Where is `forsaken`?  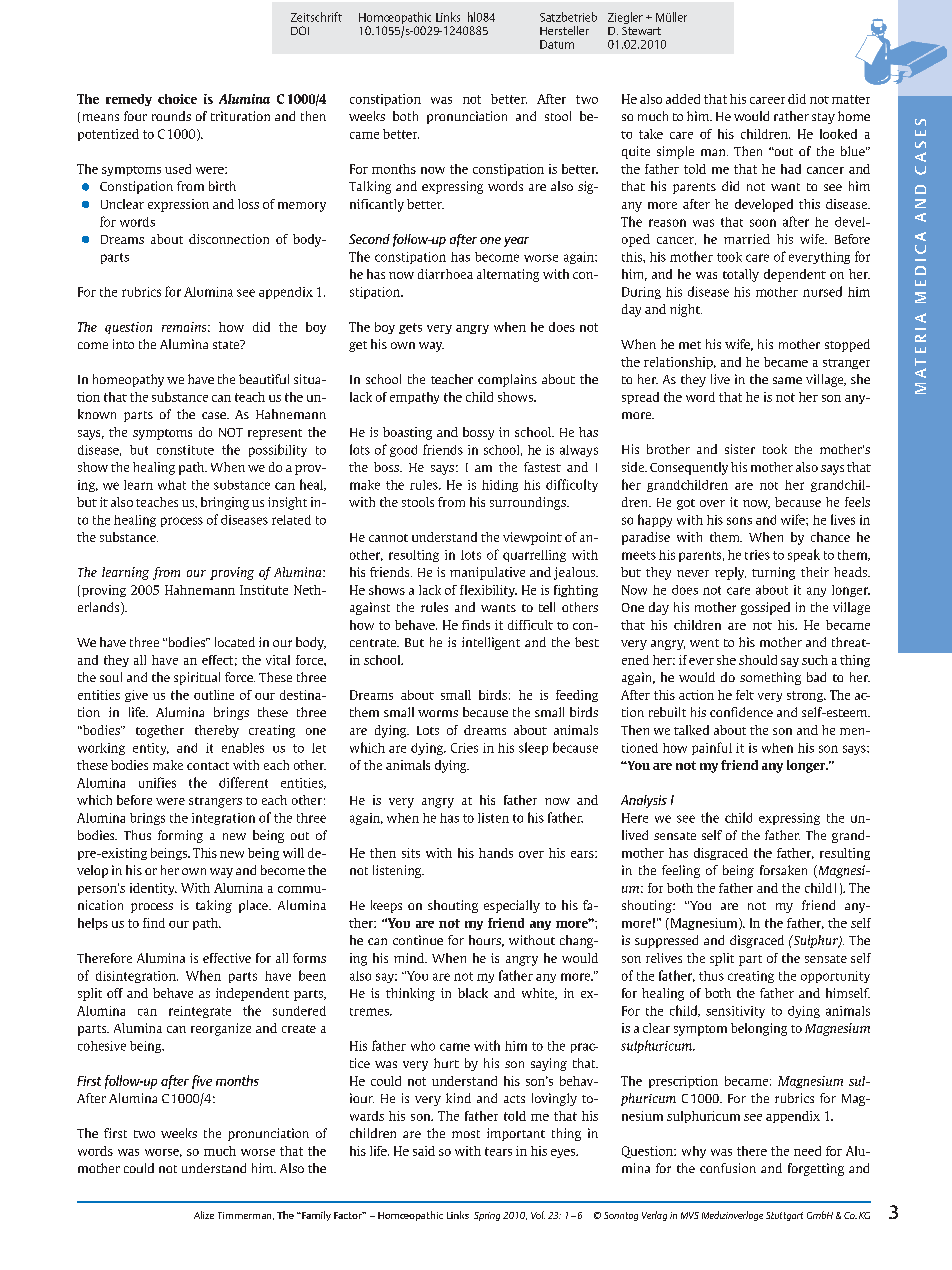 forsaken is located at coordinates (783, 870).
